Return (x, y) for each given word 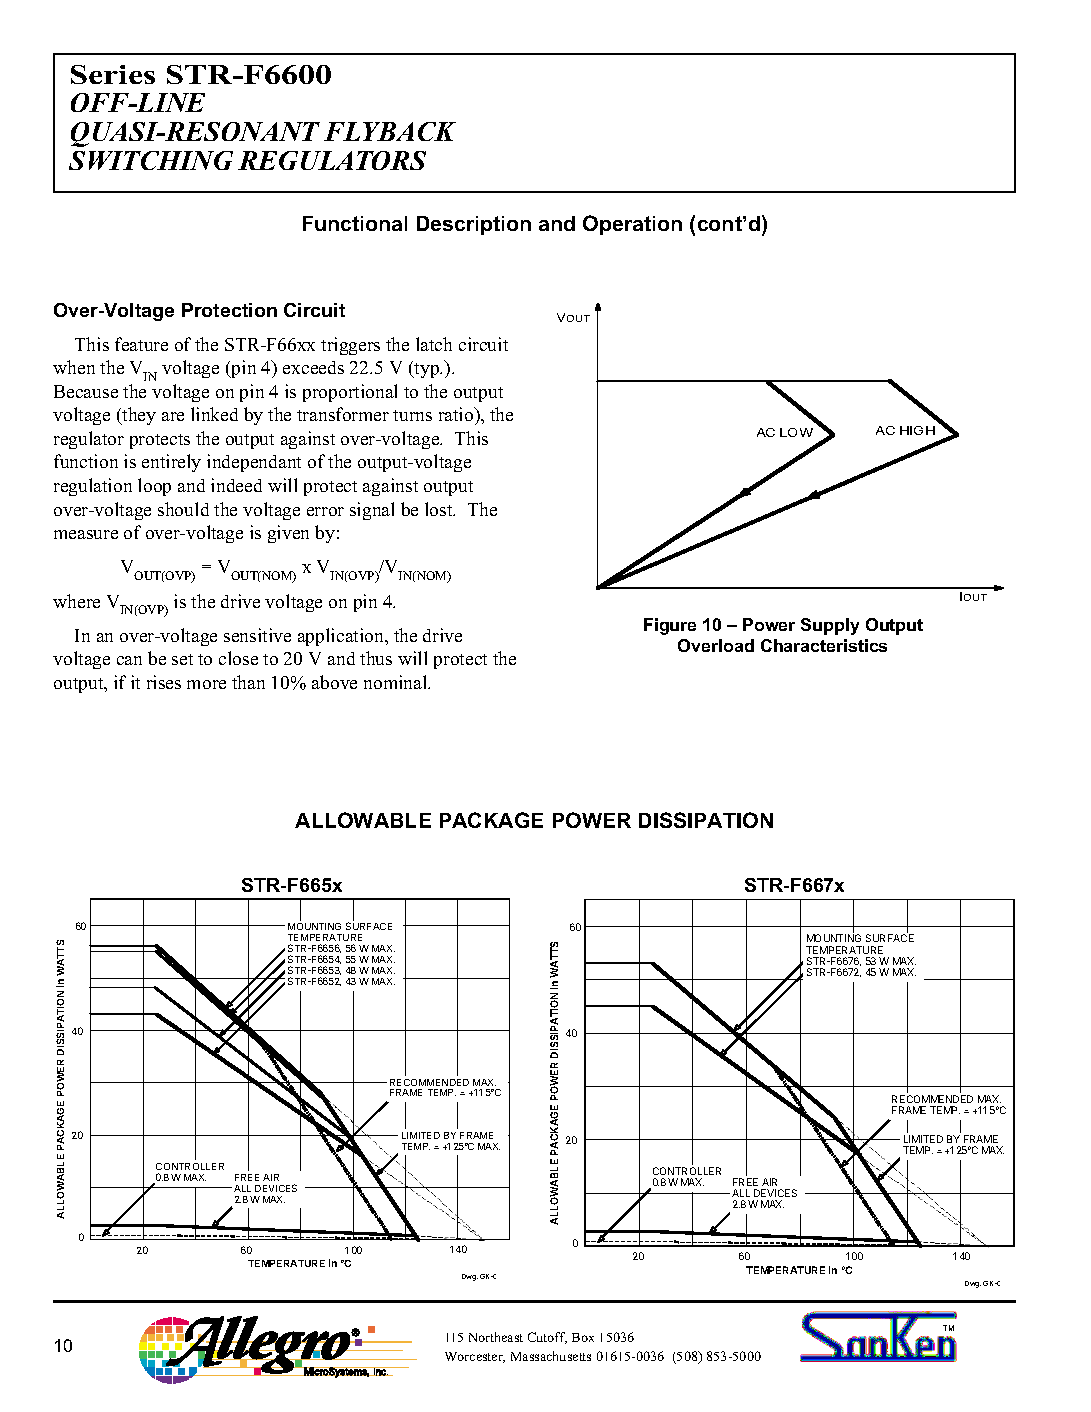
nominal (397, 682)
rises (164, 682)
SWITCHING (151, 160)
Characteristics (824, 645)
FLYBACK (390, 131)
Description (474, 225)
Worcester (475, 1357)
